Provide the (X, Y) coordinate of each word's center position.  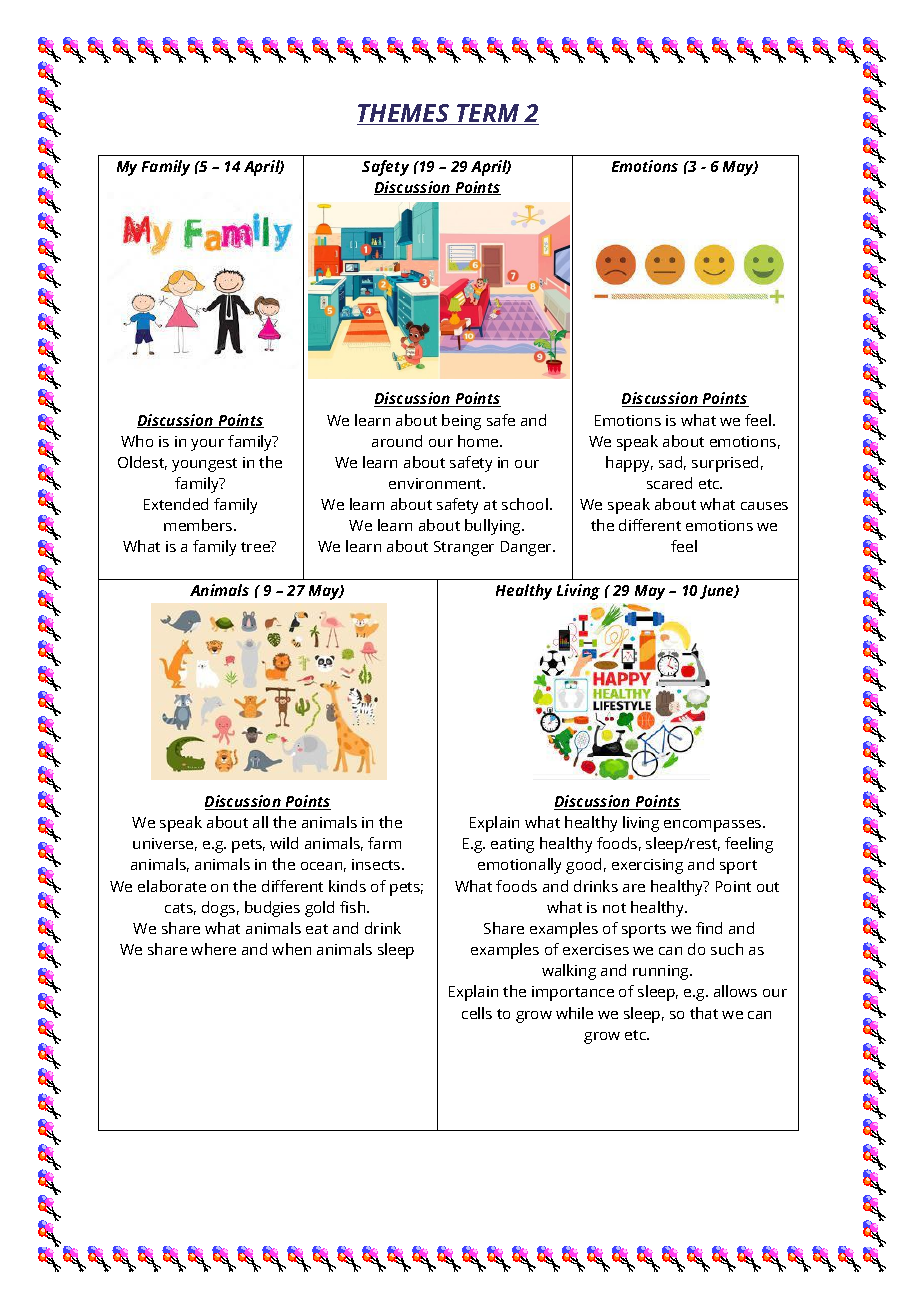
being (461, 422)
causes (764, 506)
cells (477, 1013)
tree (256, 546)
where (213, 949)
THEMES (404, 114)
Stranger (464, 548)
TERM (488, 114)
